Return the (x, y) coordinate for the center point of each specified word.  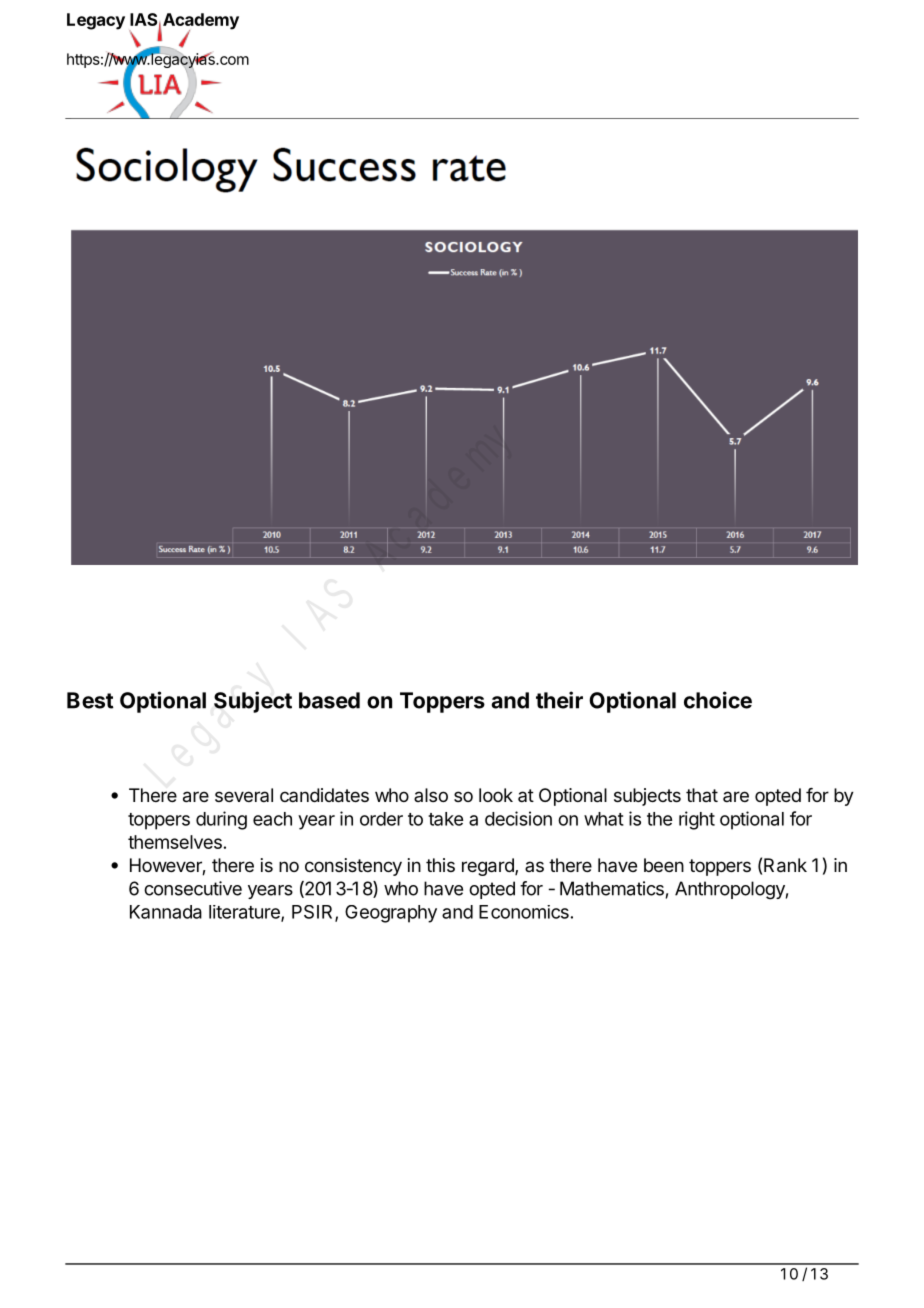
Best (90, 700)
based (329, 700)
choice (718, 700)
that (702, 795)
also (431, 795)
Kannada (166, 912)
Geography (391, 914)
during (221, 820)
